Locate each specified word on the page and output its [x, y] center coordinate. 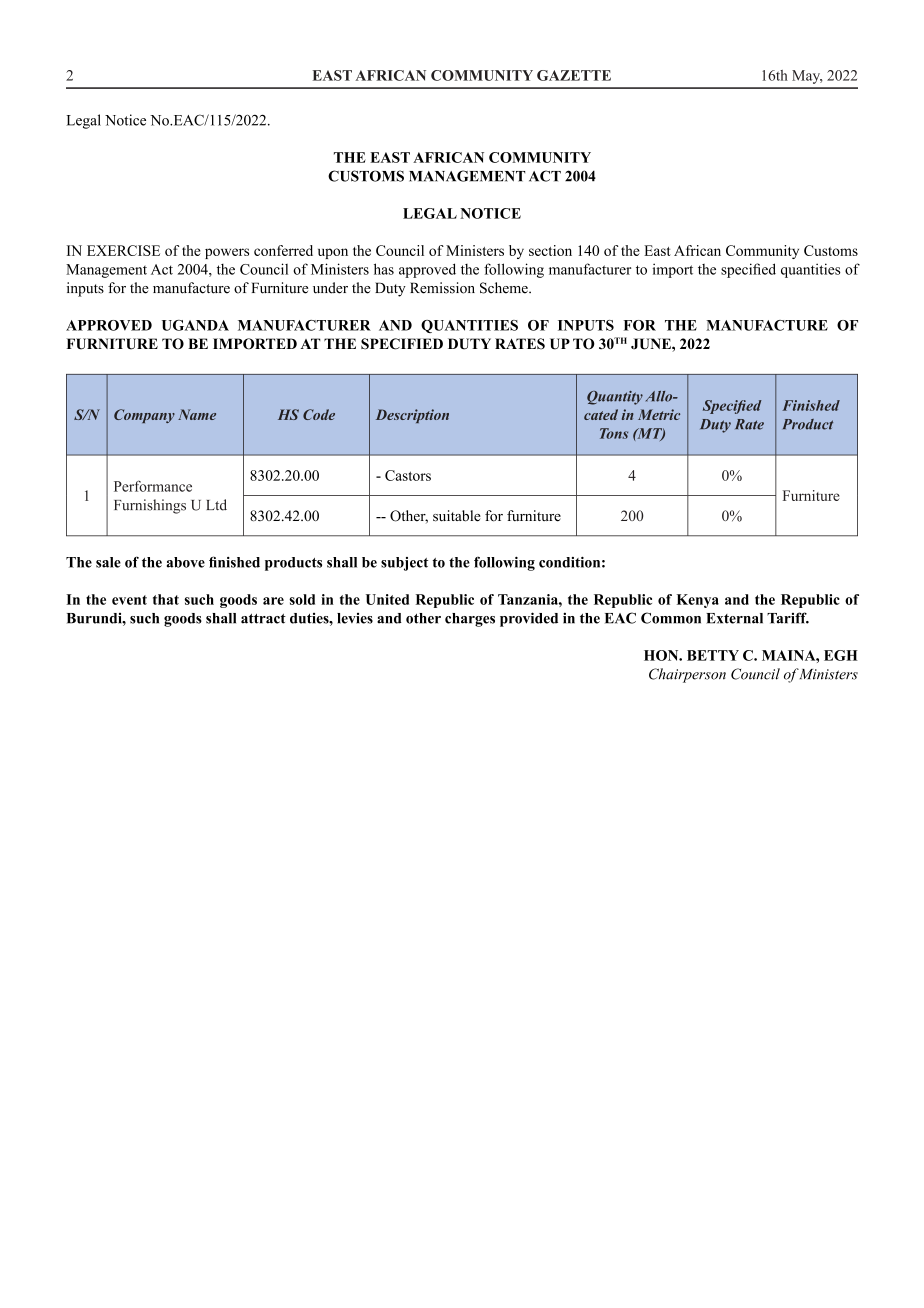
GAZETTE [574, 75]
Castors [408, 475]
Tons [614, 433]
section [550, 250]
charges [470, 620]
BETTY [713, 655]
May [807, 77]
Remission [442, 288]
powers [227, 253]
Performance [153, 486]
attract [263, 619]
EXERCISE [123, 250]
